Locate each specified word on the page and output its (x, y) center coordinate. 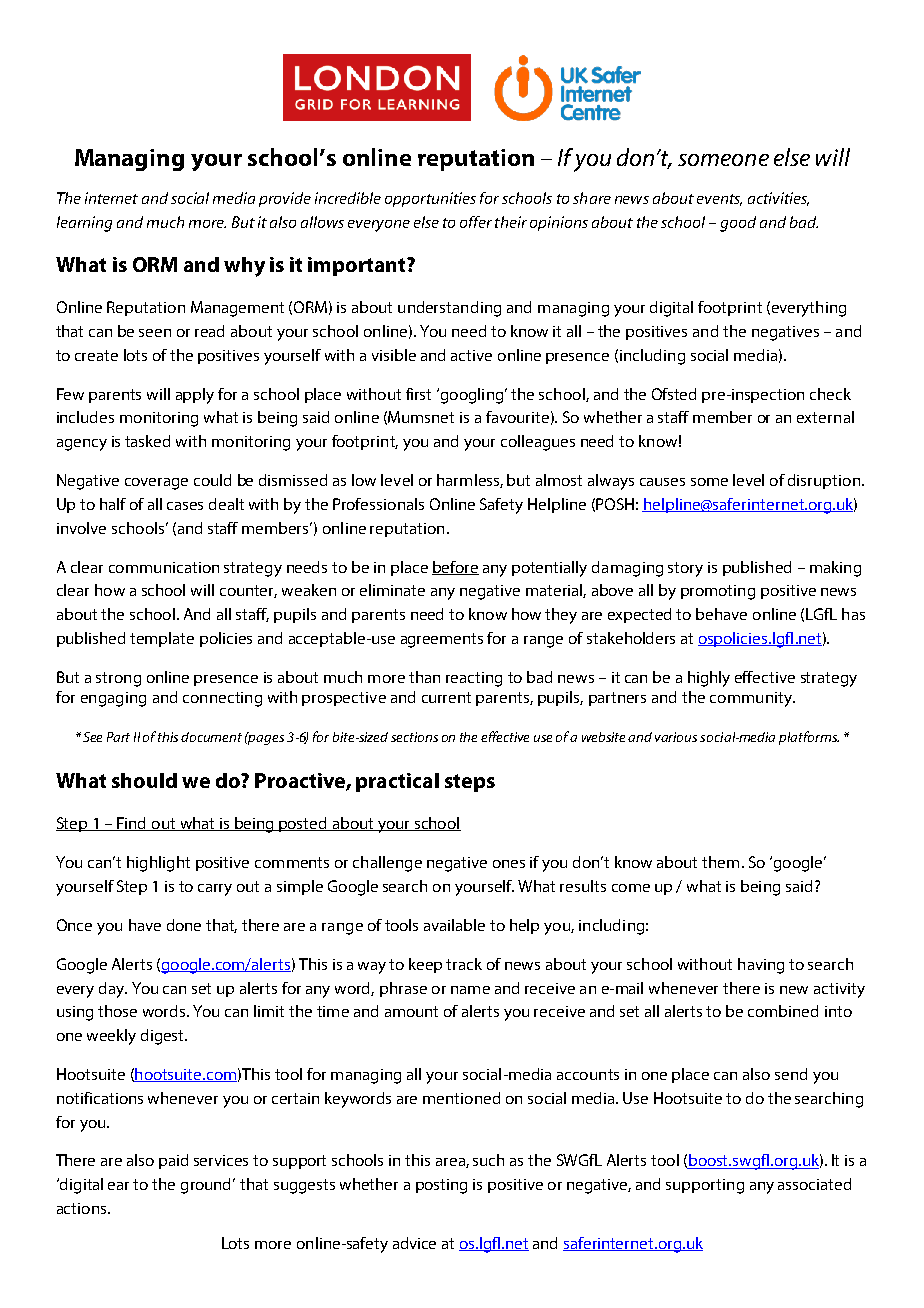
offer (476, 222)
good (738, 224)
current (446, 697)
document (211, 737)
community (752, 699)
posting (441, 1186)
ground (207, 1186)
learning (84, 224)
